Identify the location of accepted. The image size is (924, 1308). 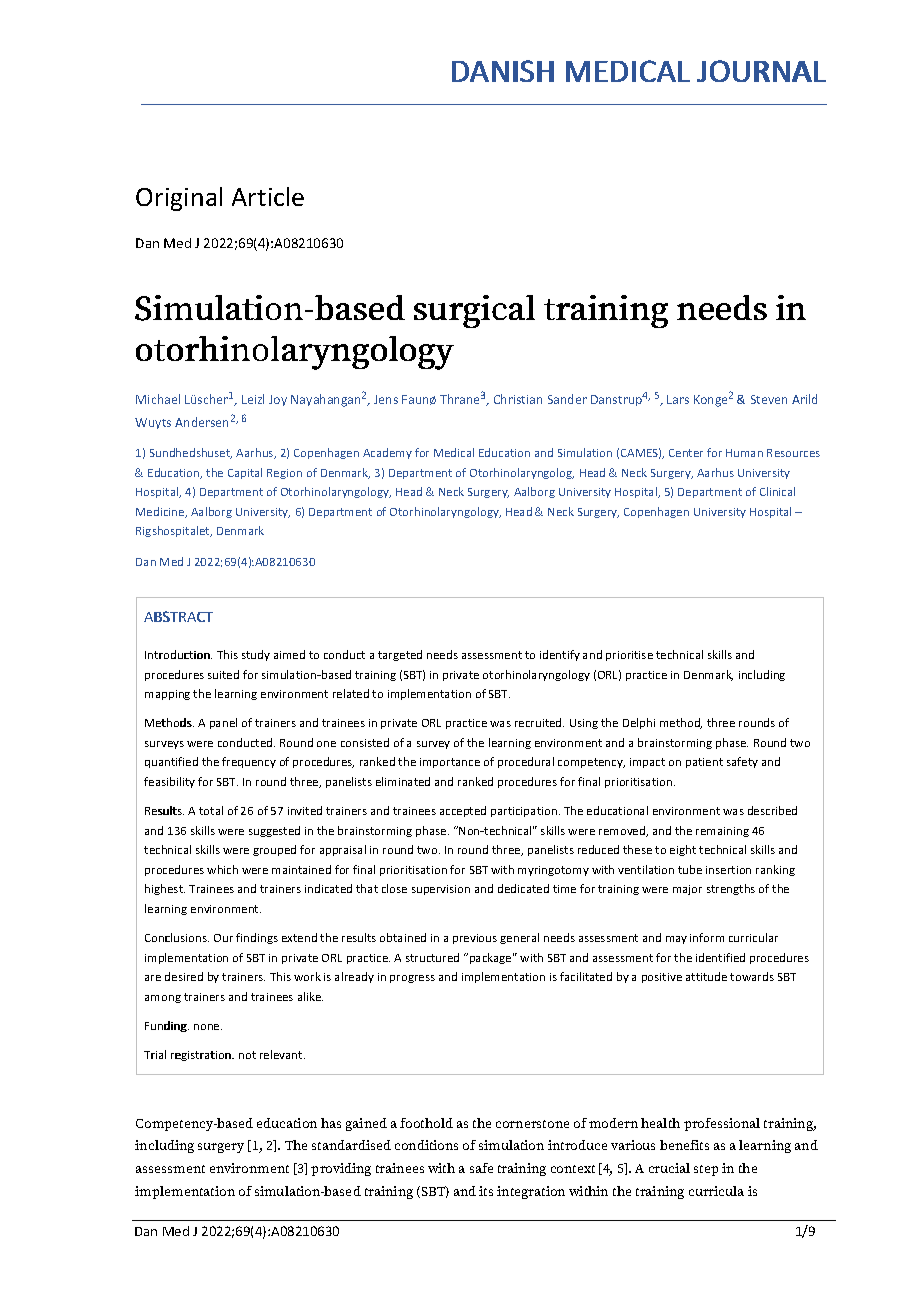
(463, 811).
